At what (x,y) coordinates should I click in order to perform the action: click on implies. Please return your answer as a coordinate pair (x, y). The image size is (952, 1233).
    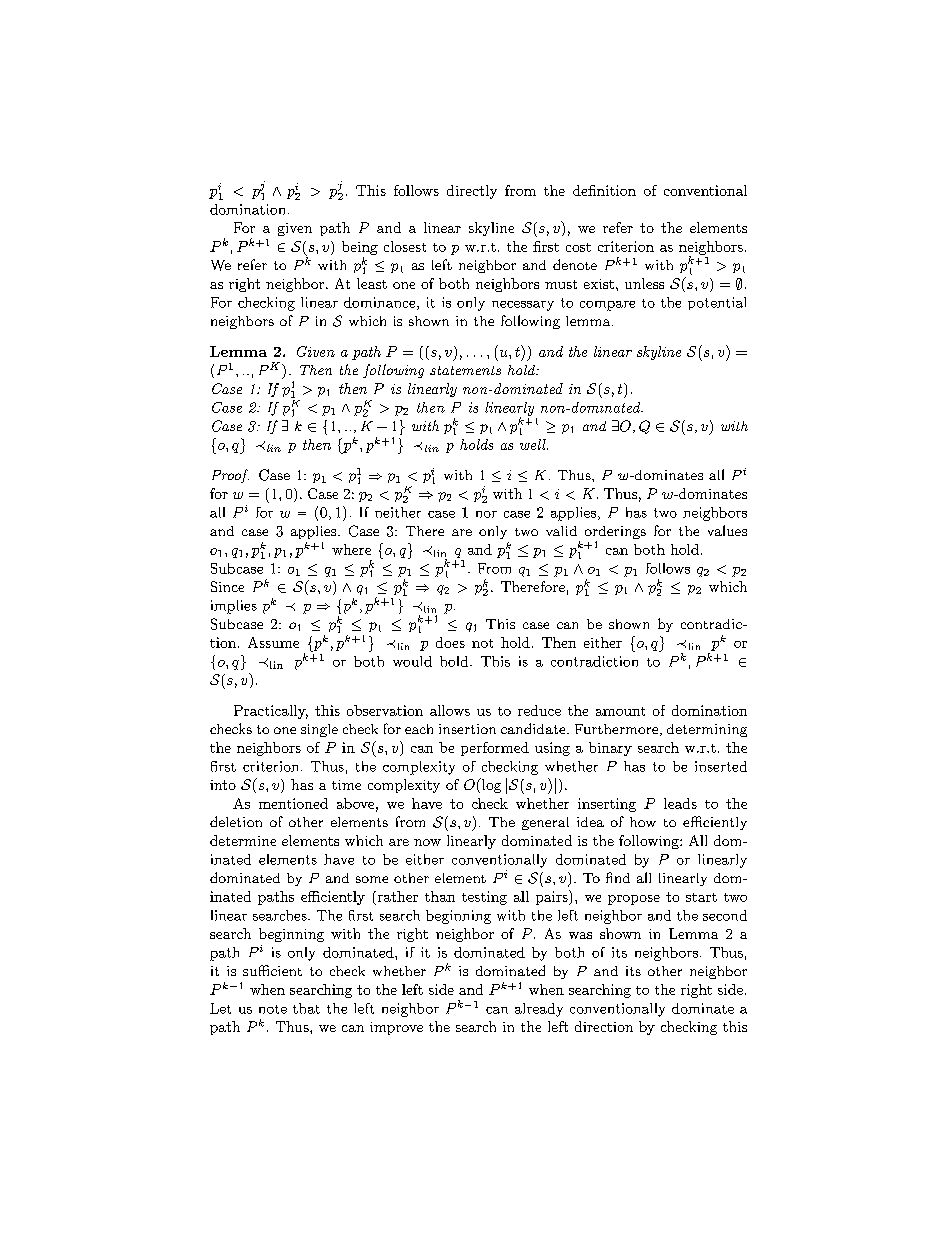
    Looking at the image, I should click on (234, 607).
